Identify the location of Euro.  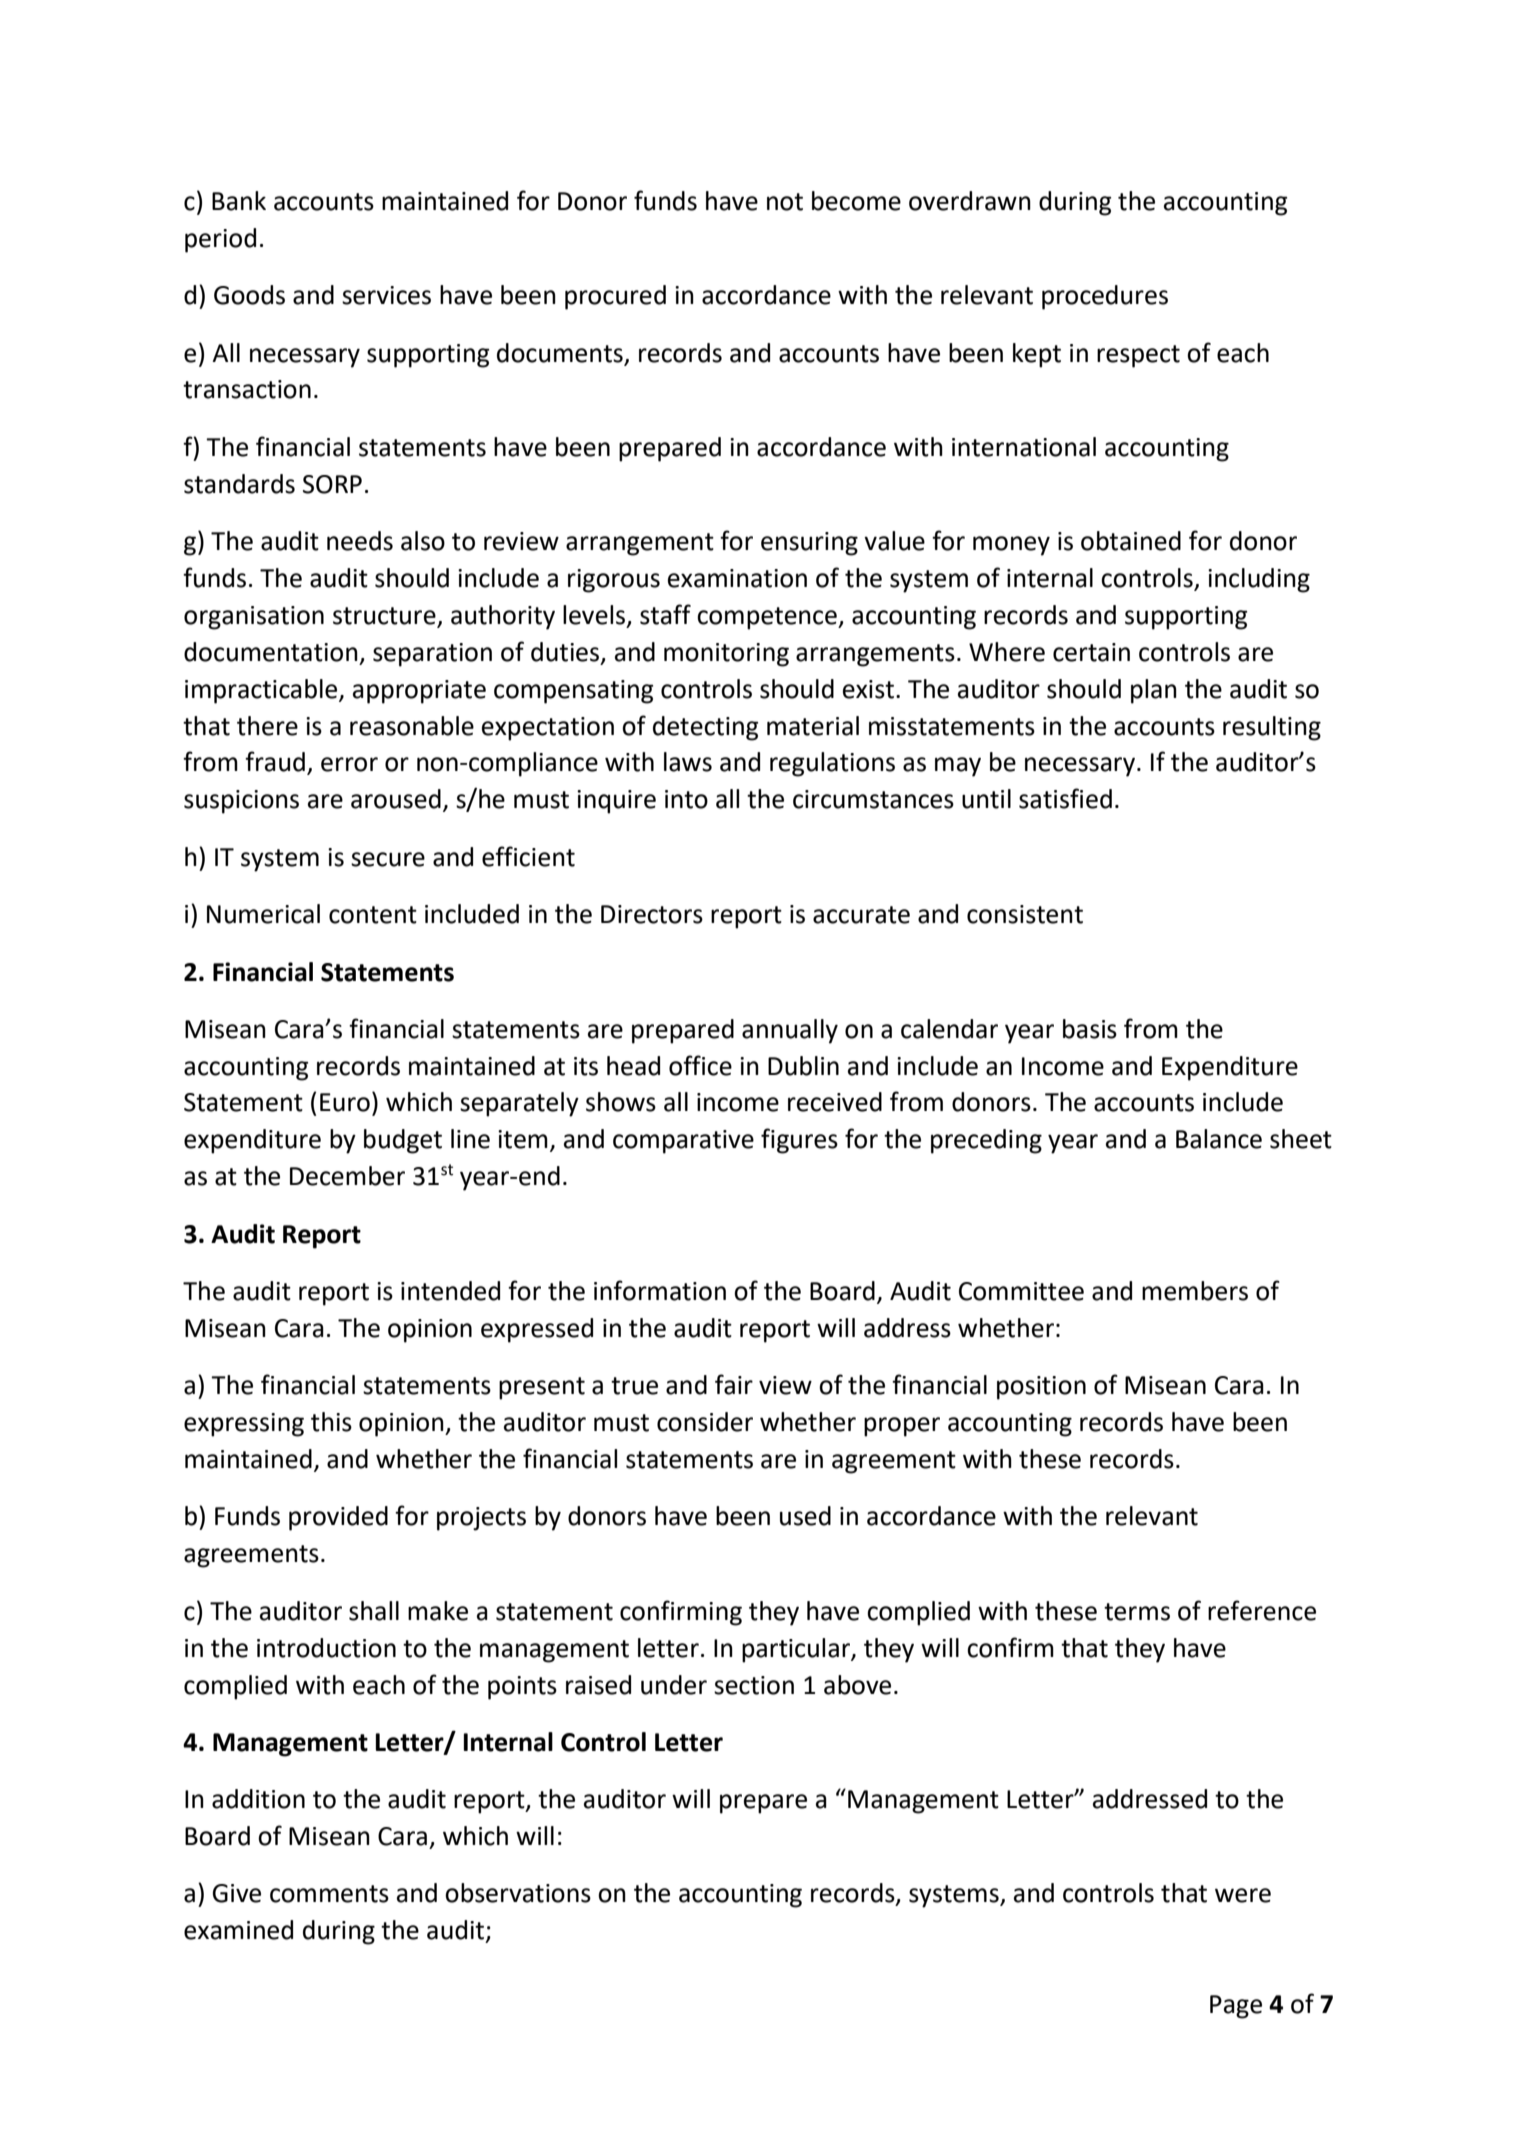
(345, 1102).
